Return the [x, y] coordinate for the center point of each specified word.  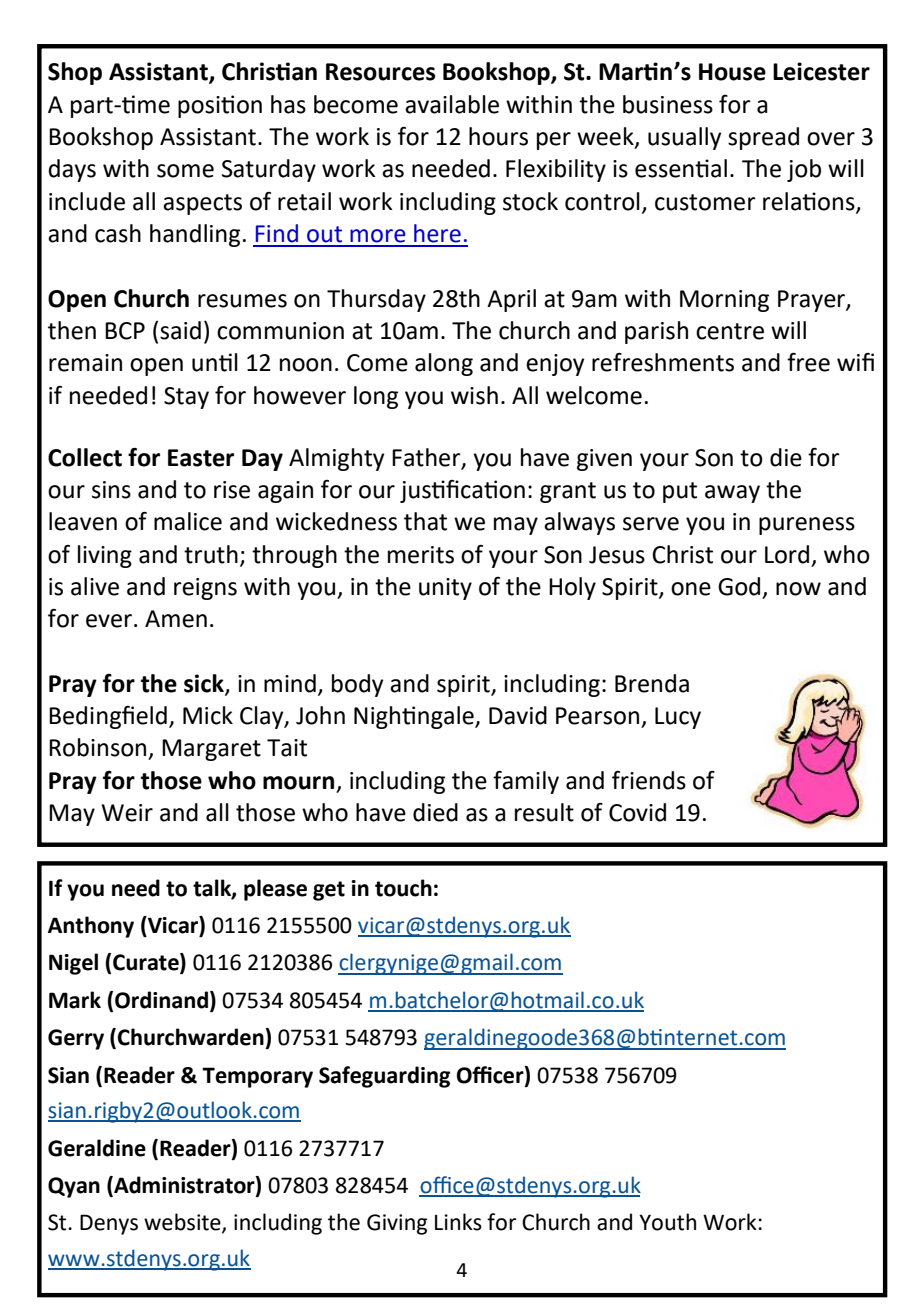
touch [403, 888]
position [220, 106]
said [180, 330]
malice [188, 521]
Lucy [678, 718]
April [511, 300]
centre [730, 331]
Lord [787, 554]
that [425, 521]
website [183, 1223]
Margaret [211, 750]
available [452, 104]
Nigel [73, 964]
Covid [637, 812]
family [526, 782]
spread [763, 138]
